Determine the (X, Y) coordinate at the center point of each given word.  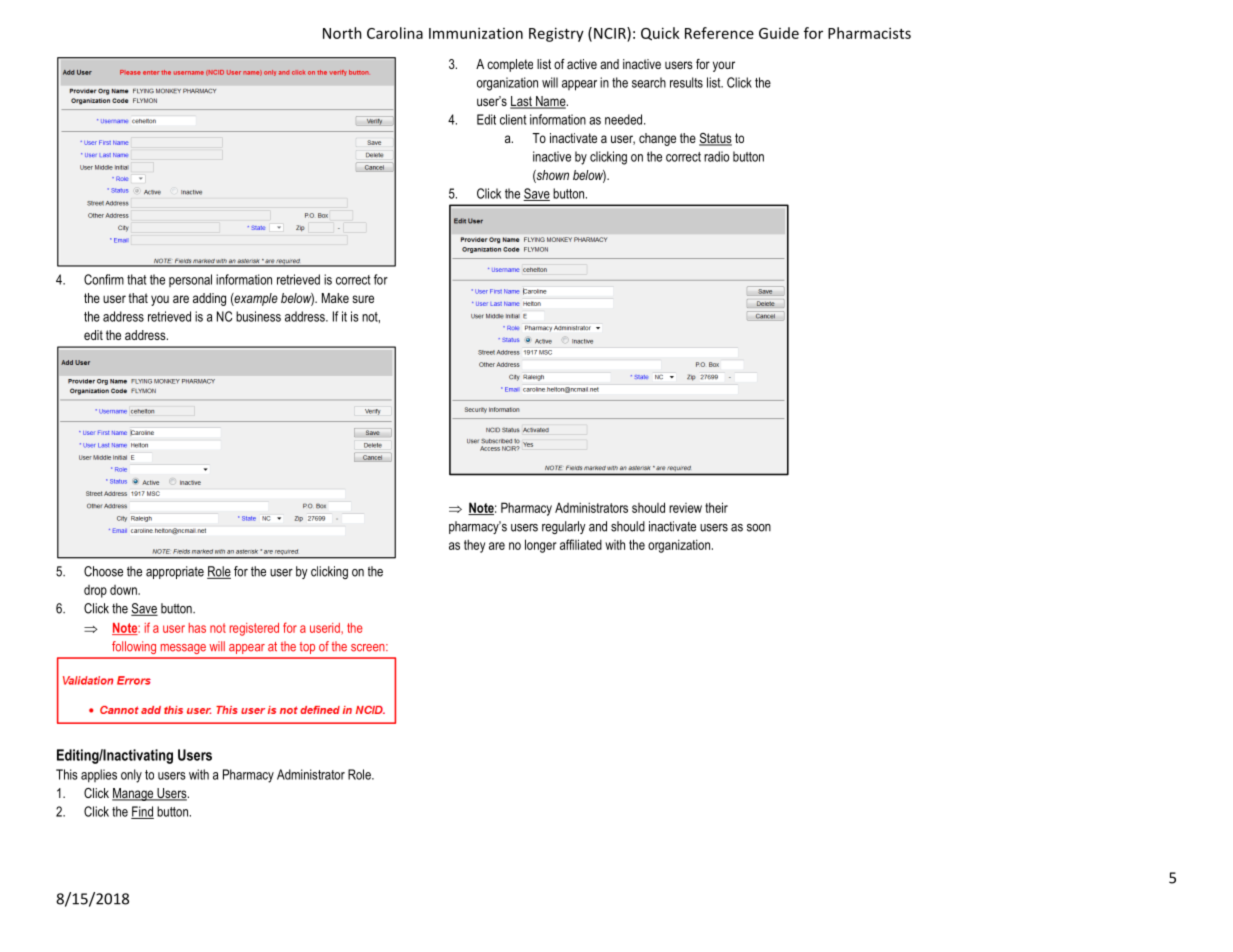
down (124, 590)
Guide (779, 33)
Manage (134, 794)
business (258, 316)
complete (510, 65)
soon (759, 528)
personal (190, 280)
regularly (564, 527)
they (474, 546)
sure (363, 299)
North (342, 33)
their (716, 507)
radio (716, 156)
